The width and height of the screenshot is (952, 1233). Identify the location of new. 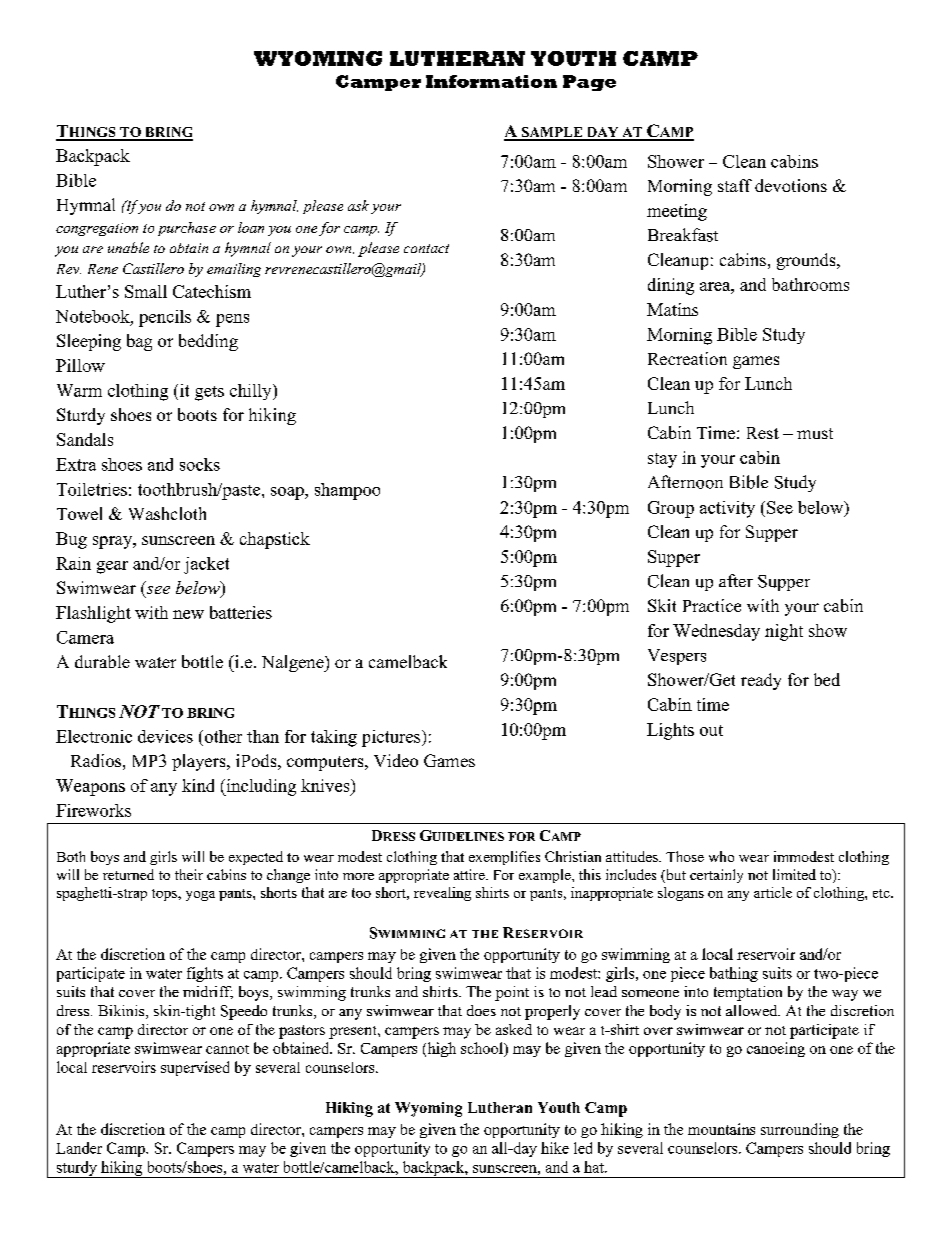
(188, 614).
